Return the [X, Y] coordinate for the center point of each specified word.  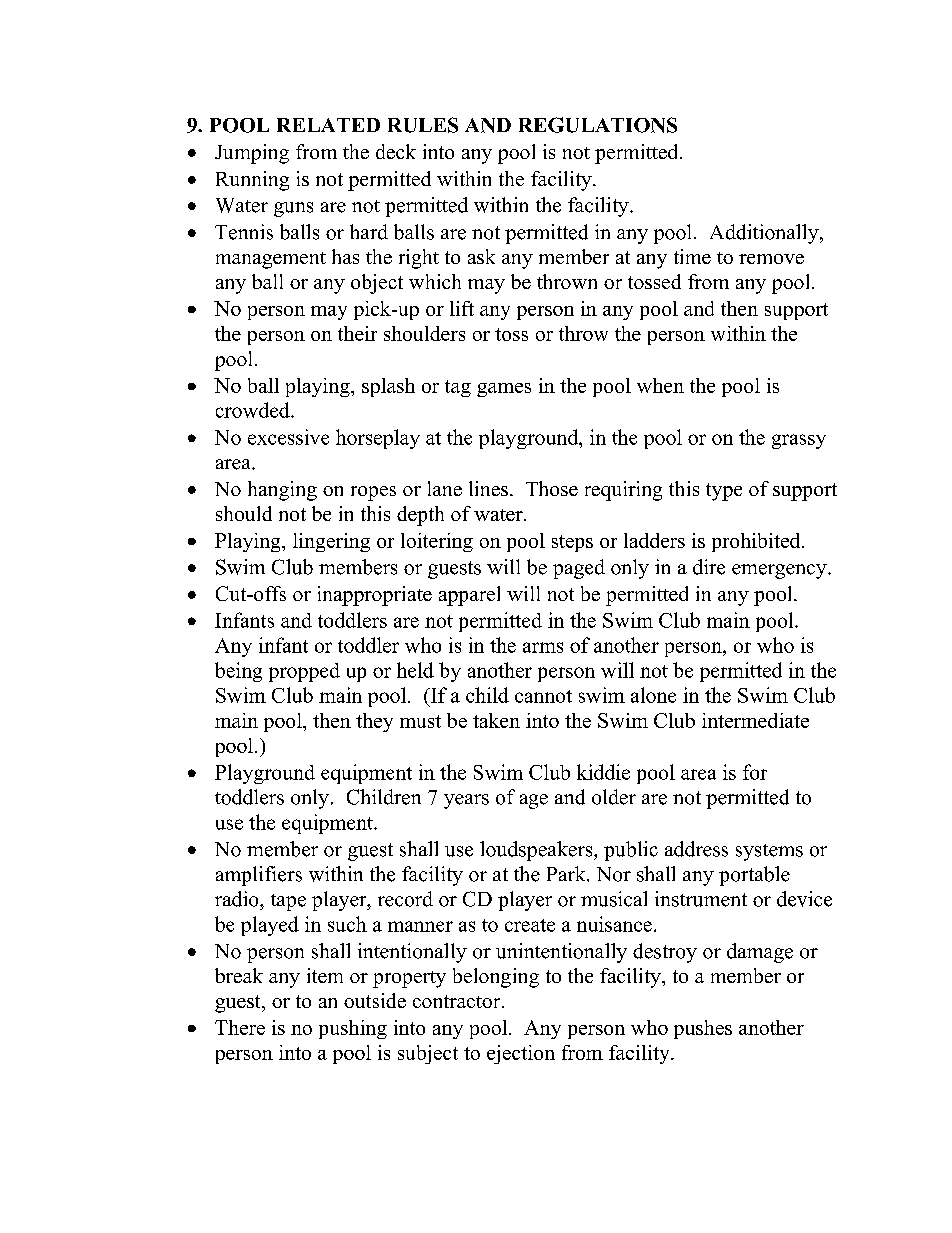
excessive [288, 437]
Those [552, 488]
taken [496, 720]
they [374, 722]
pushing [353, 1029]
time [692, 256]
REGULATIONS [598, 125]
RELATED [328, 125]
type [724, 492]
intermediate [755, 720]
